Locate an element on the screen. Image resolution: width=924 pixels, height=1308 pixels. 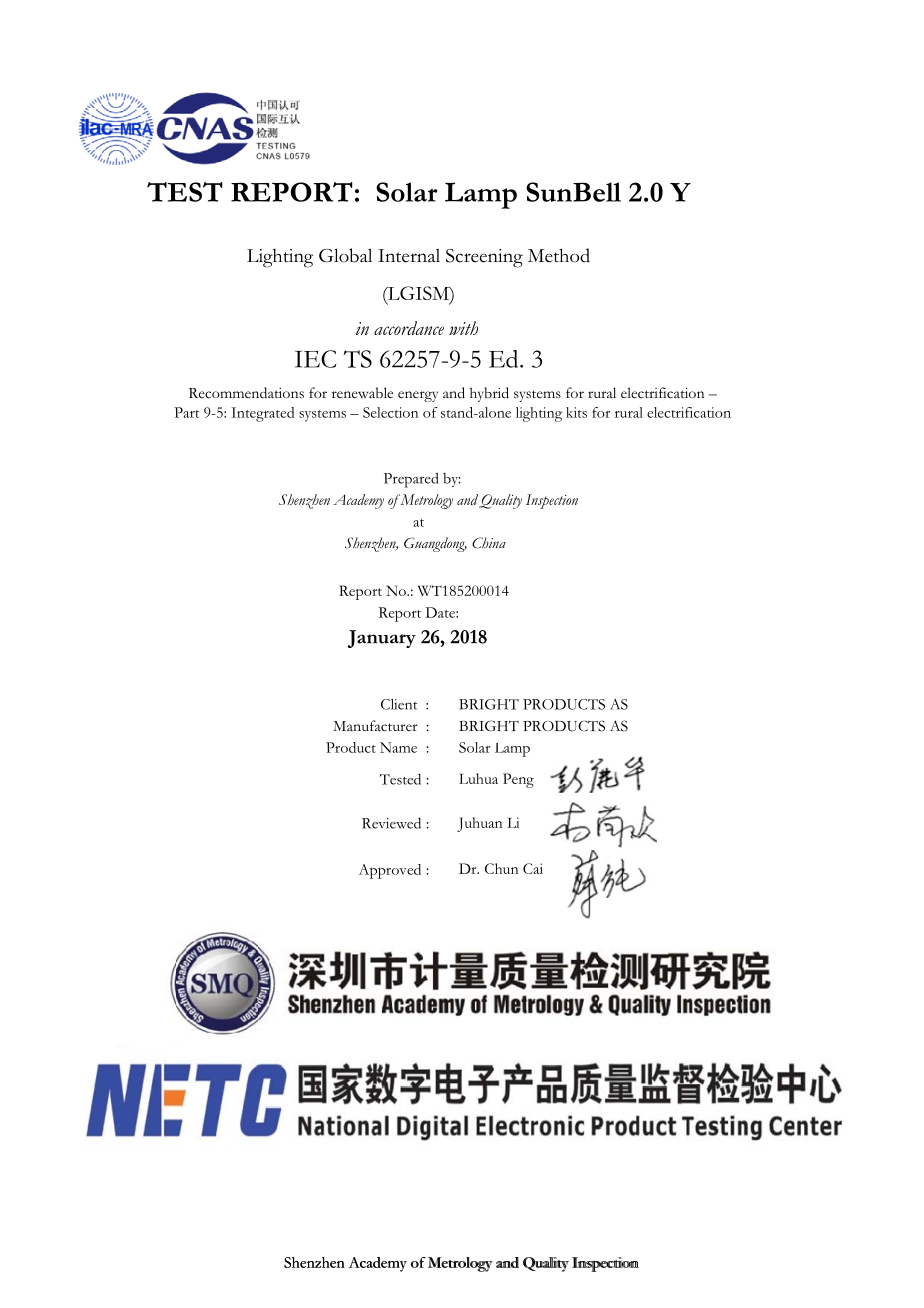
Method is located at coordinates (559, 255).
